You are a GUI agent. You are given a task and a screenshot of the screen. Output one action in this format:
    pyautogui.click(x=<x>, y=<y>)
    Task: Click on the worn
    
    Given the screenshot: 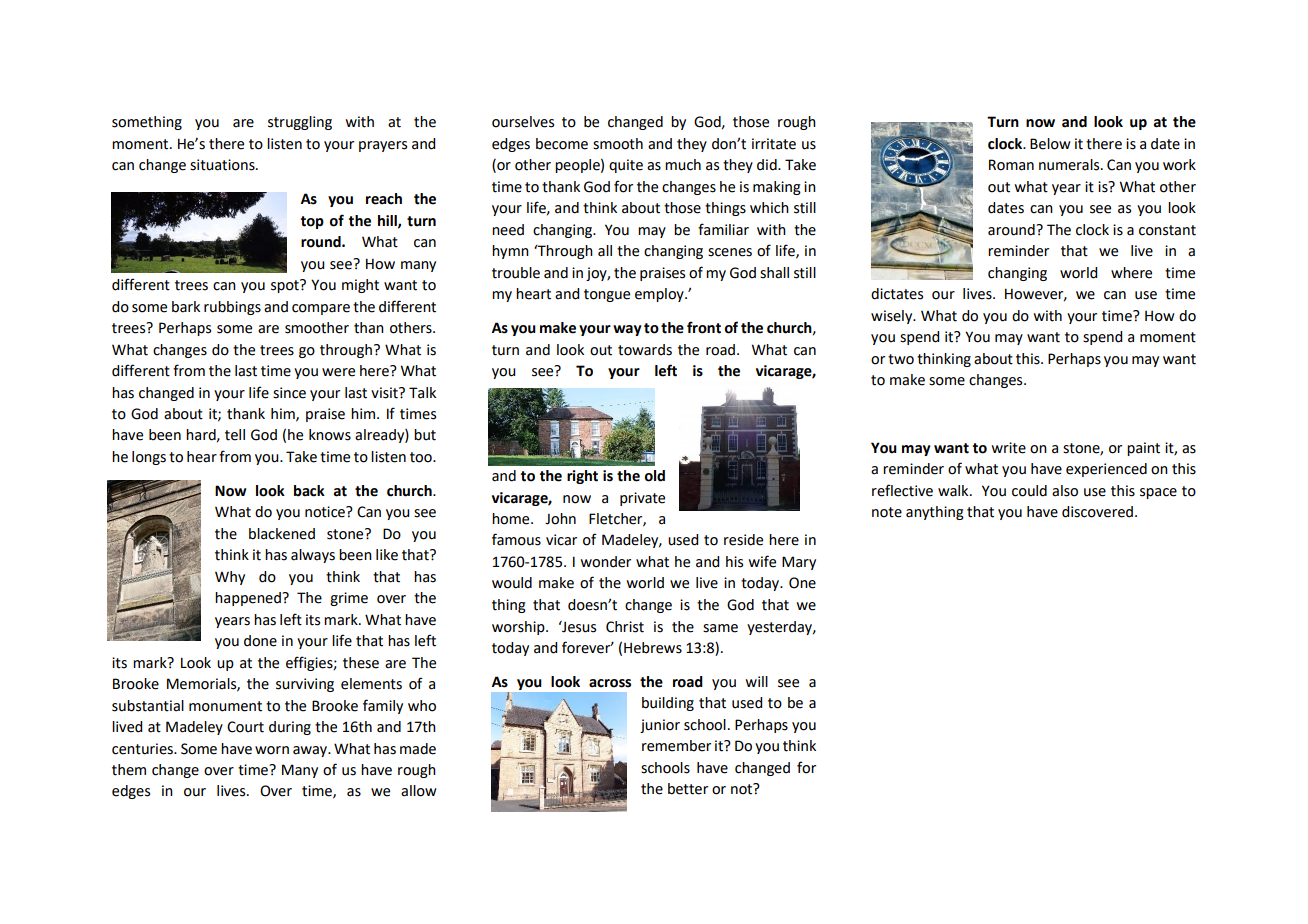 What is the action you would take?
    pyautogui.click(x=272, y=750)
